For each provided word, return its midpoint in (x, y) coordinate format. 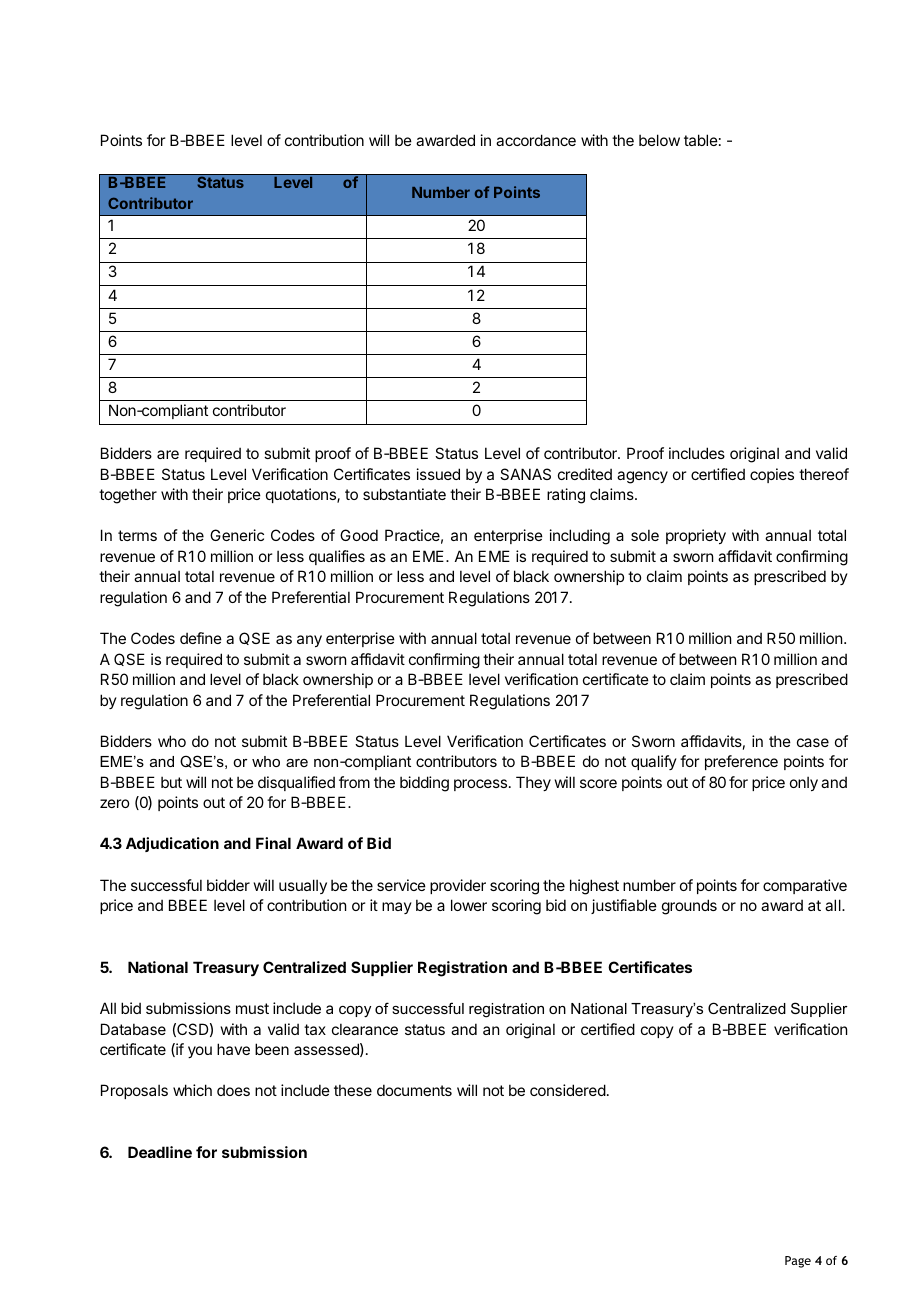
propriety (696, 536)
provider (458, 886)
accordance (536, 140)
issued (438, 474)
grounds (689, 907)
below (659, 140)
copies (772, 475)
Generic (237, 535)
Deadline (160, 1152)
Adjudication (172, 844)
